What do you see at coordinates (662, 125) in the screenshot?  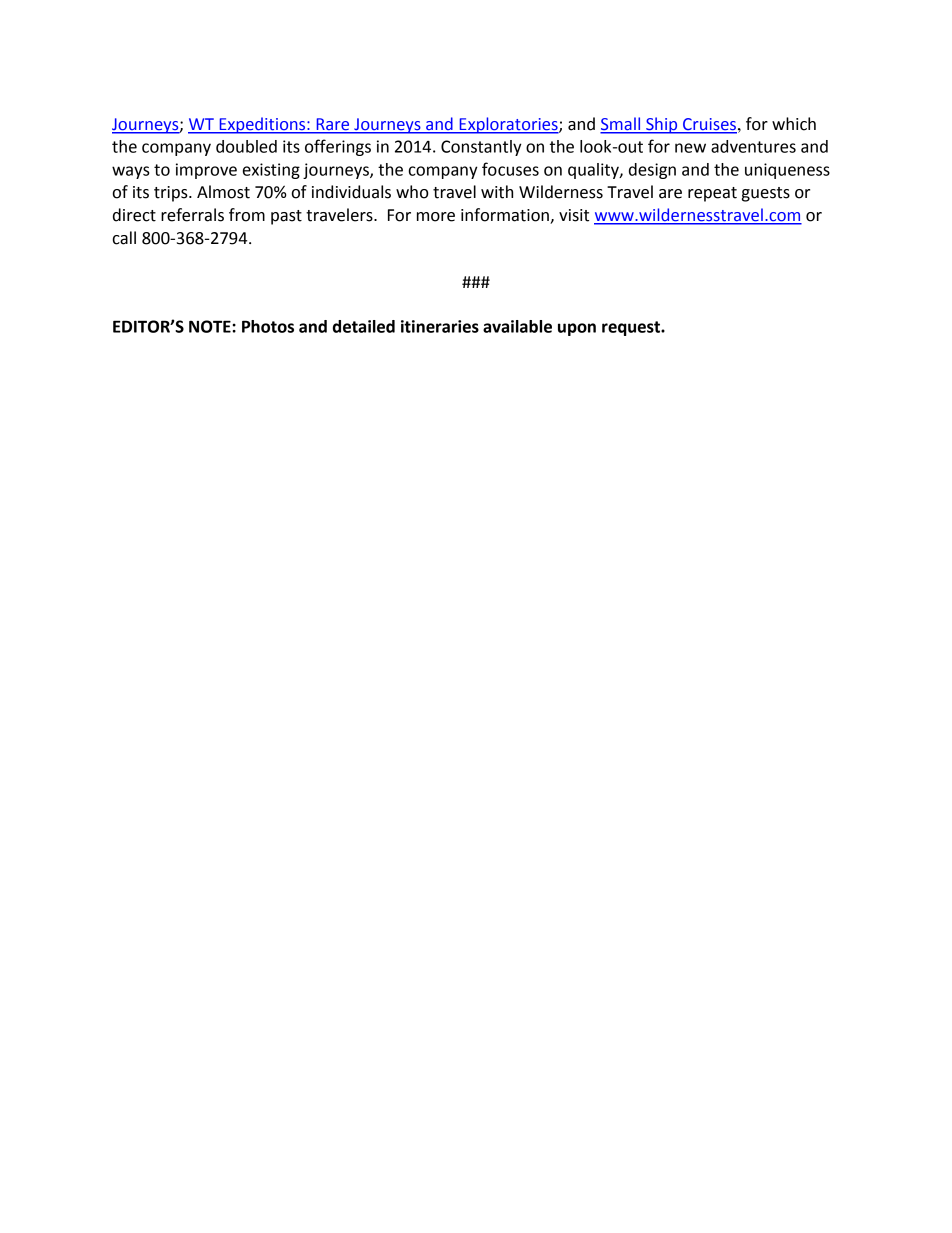 I see `Ship` at bounding box center [662, 125].
